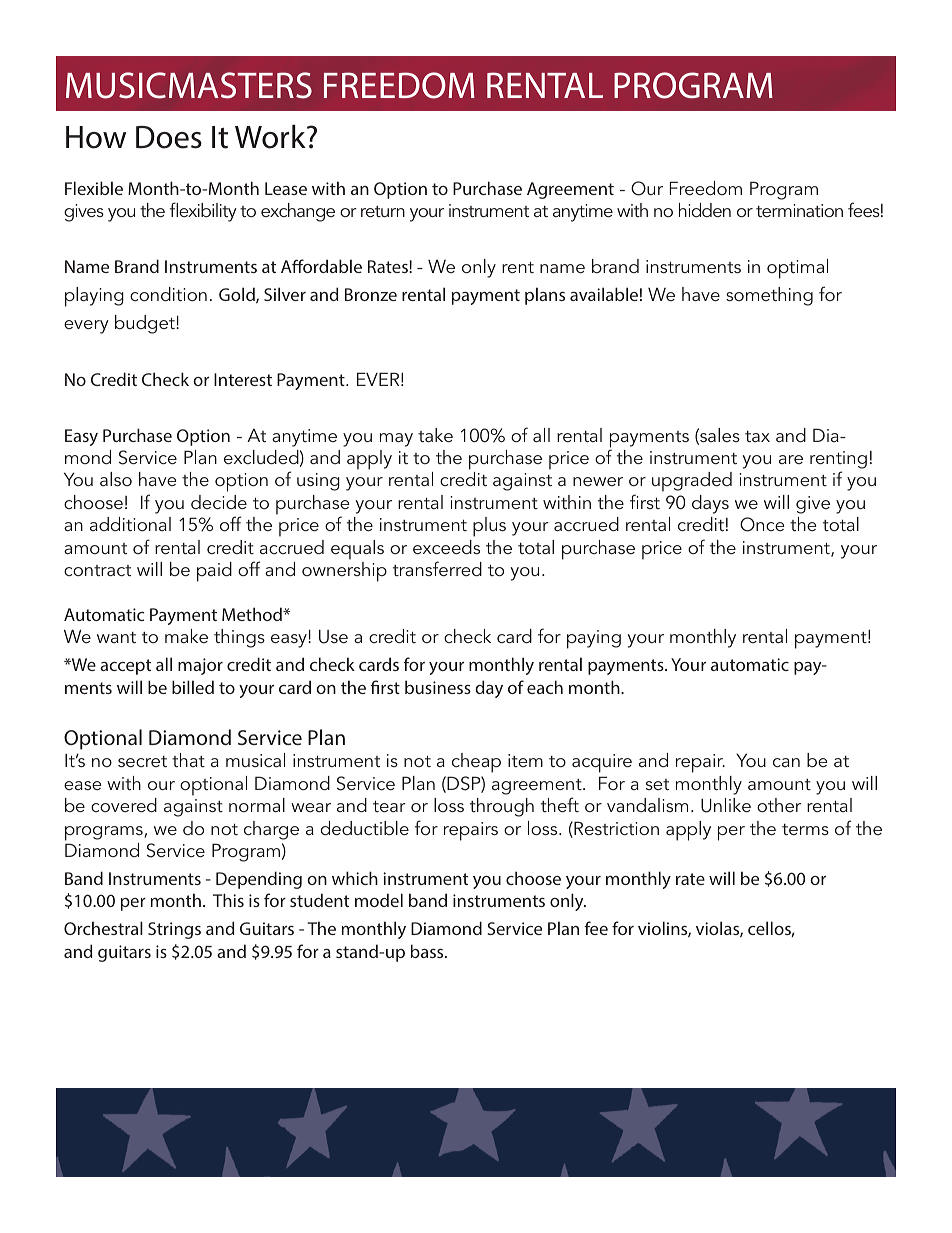 The width and height of the screenshot is (952, 1233). I want to click on return, so click(383, 211).
